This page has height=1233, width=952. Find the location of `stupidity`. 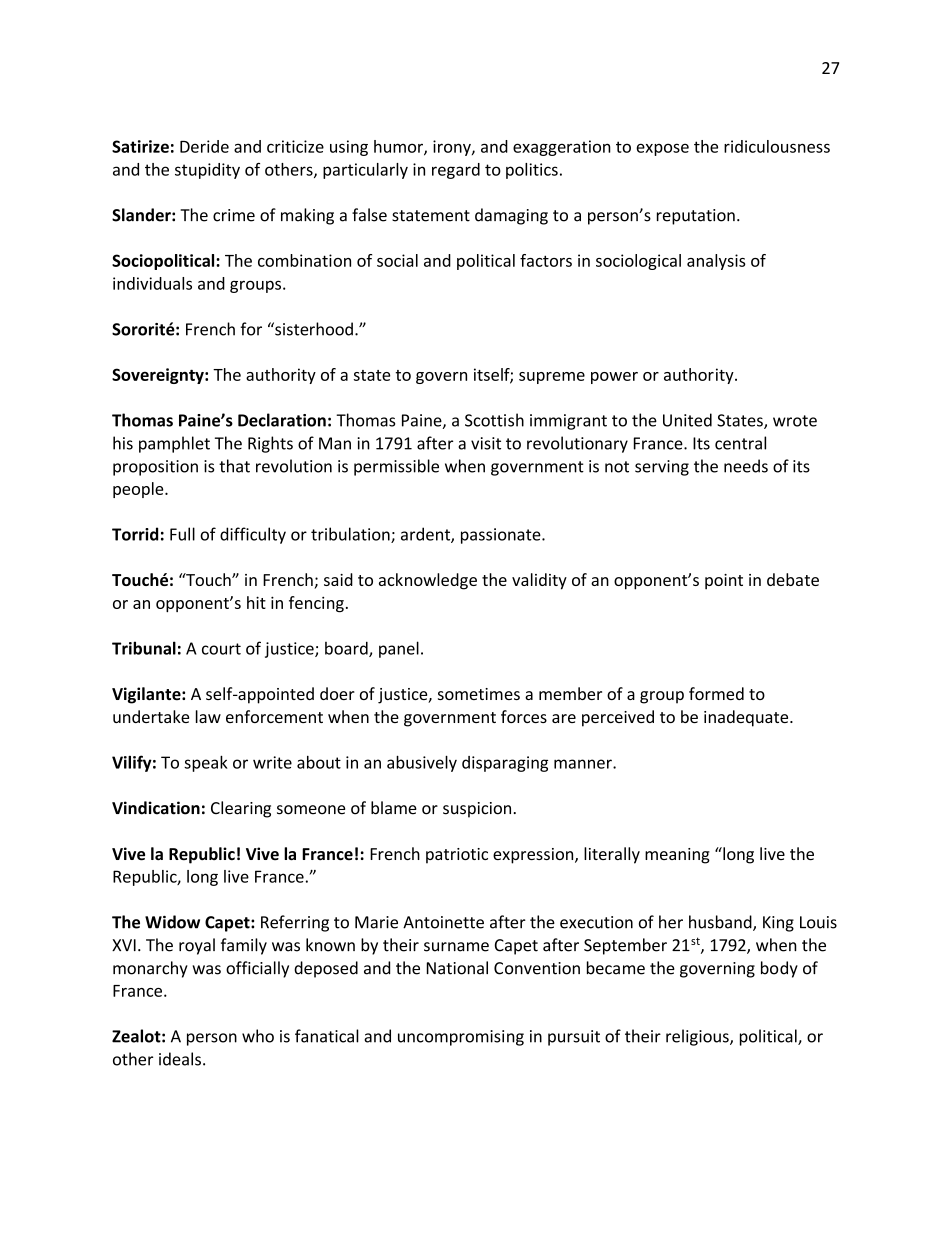

stupidity is located at coordinates (207, 171).
